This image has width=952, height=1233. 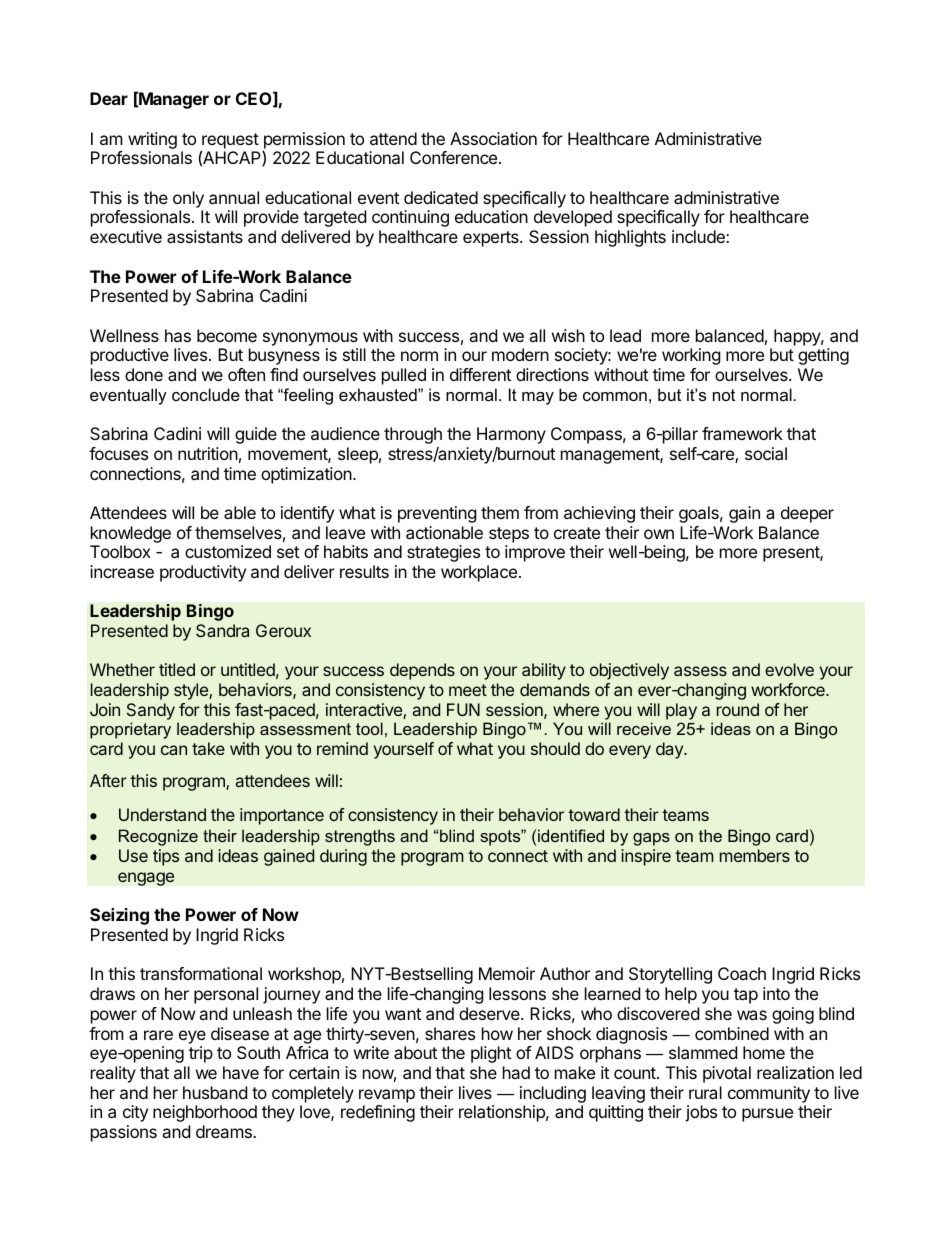 What do you see at coordinates (152, 140) in the image?
I see `writing` at bounding box center [152, 140].
